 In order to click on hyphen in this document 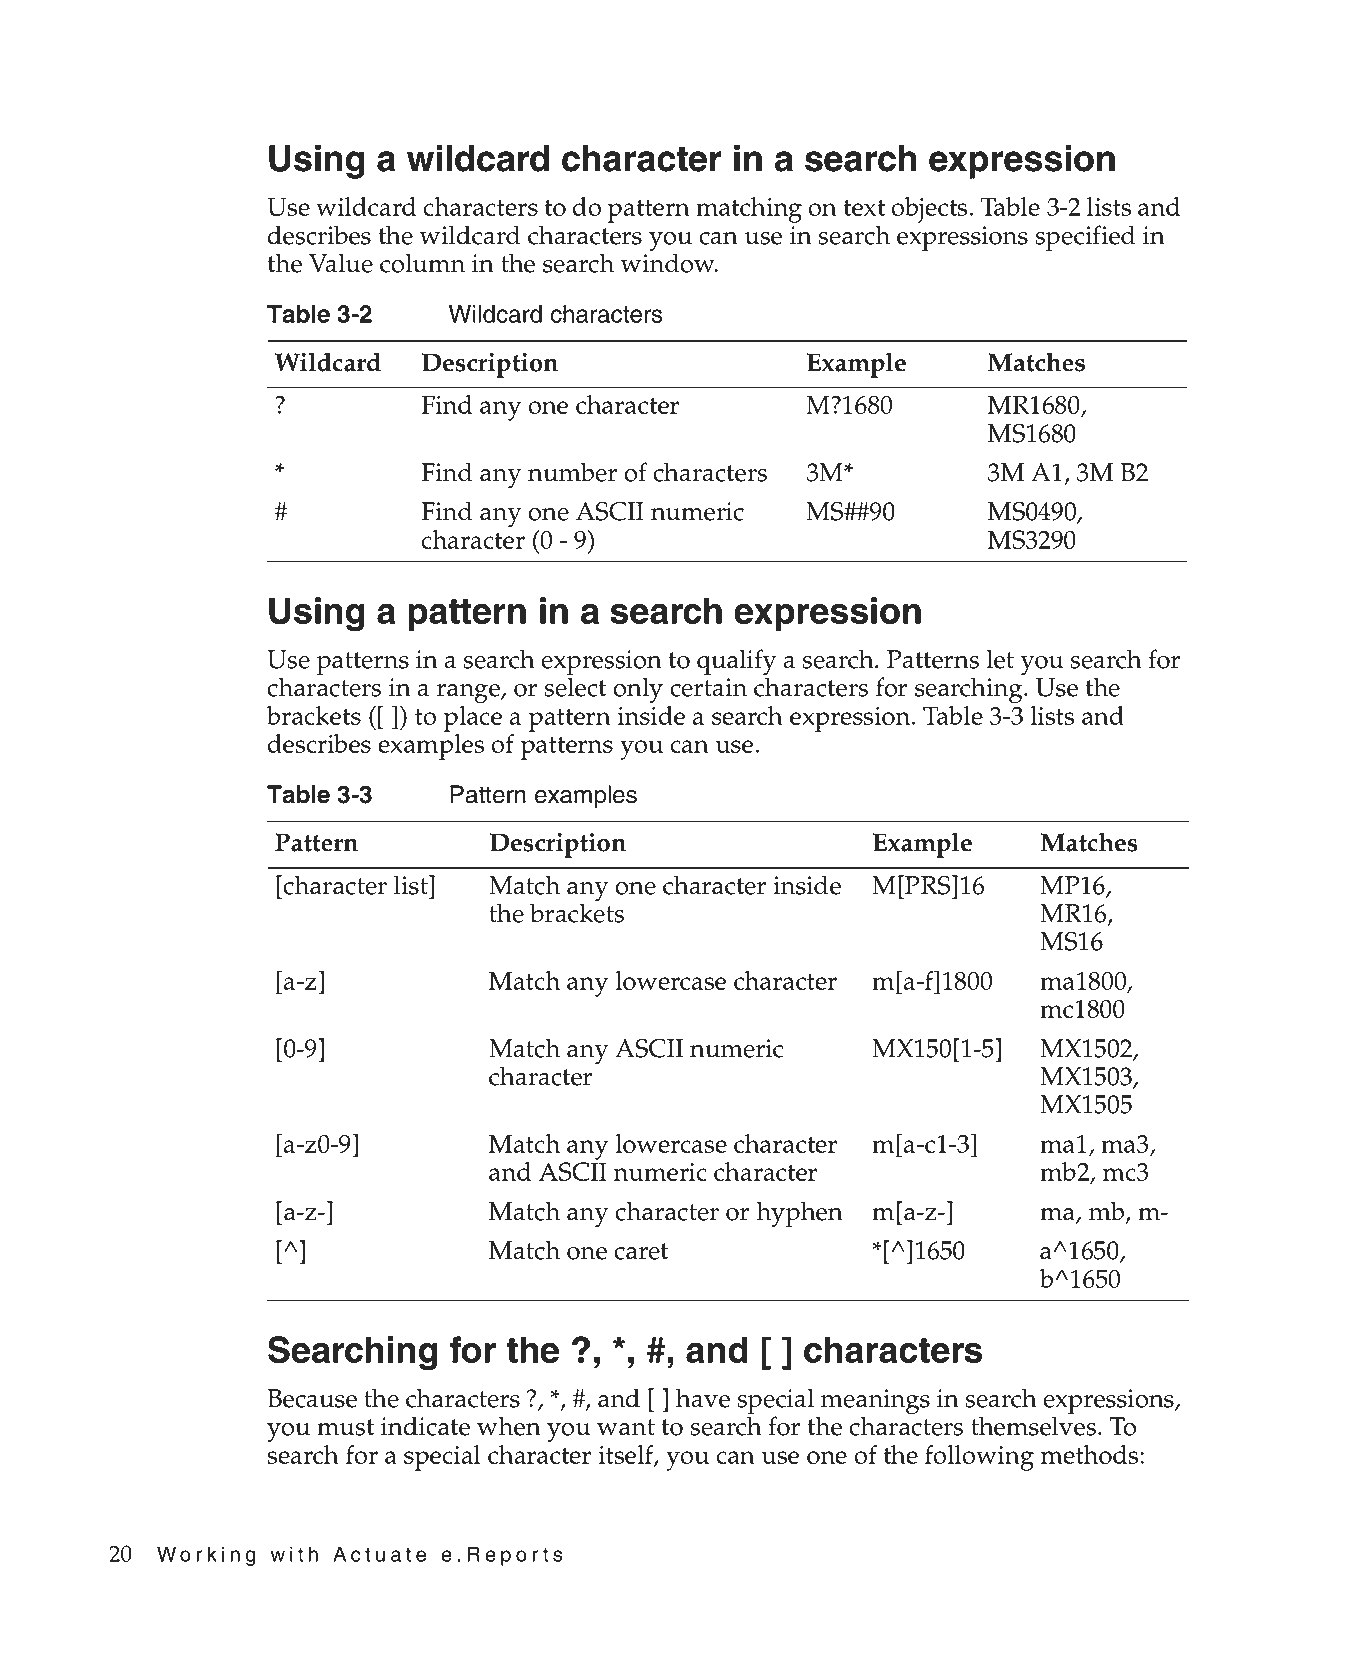, I will do `click(799, 1214)`.
